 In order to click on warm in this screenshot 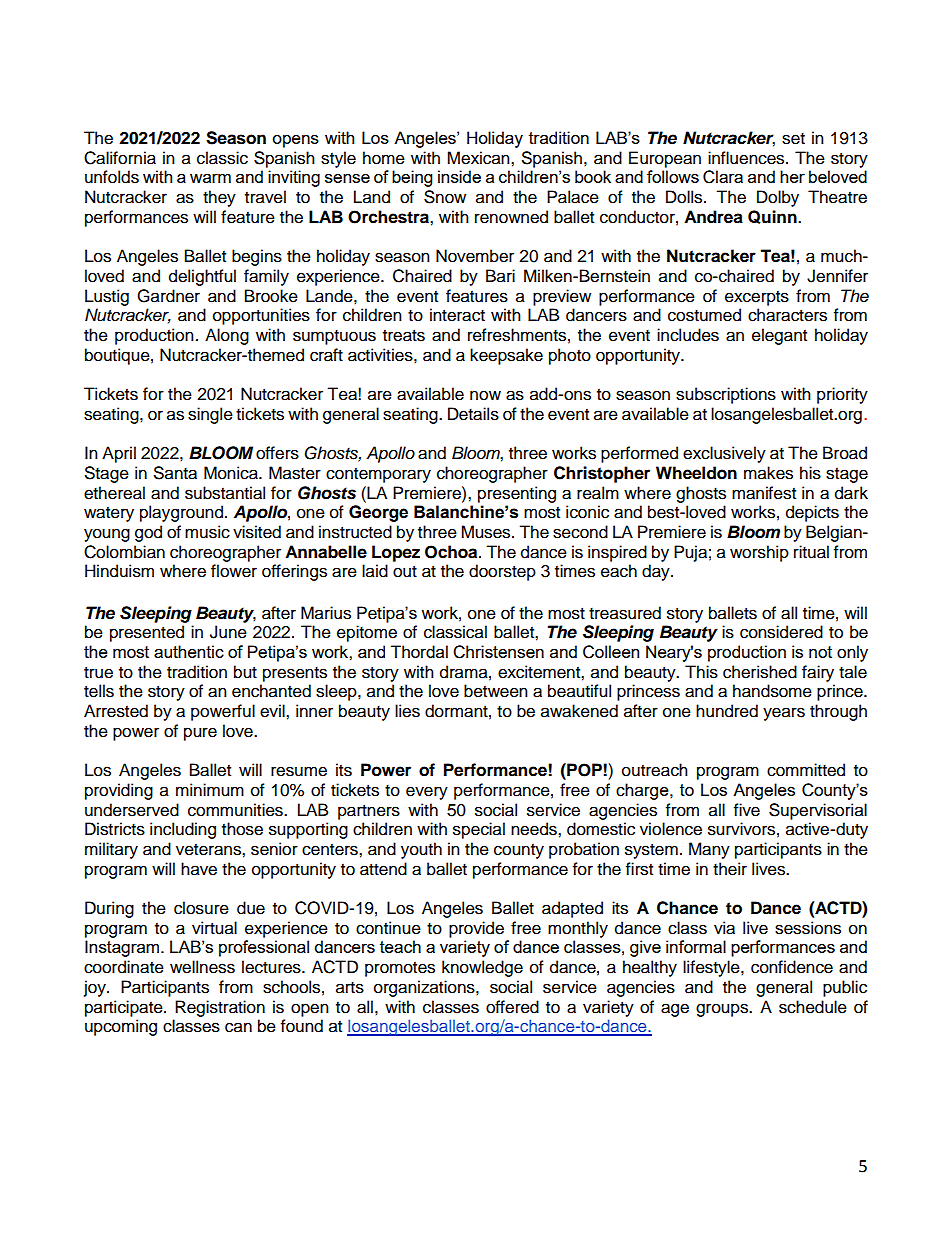, I will do `click(210, 178)`.
